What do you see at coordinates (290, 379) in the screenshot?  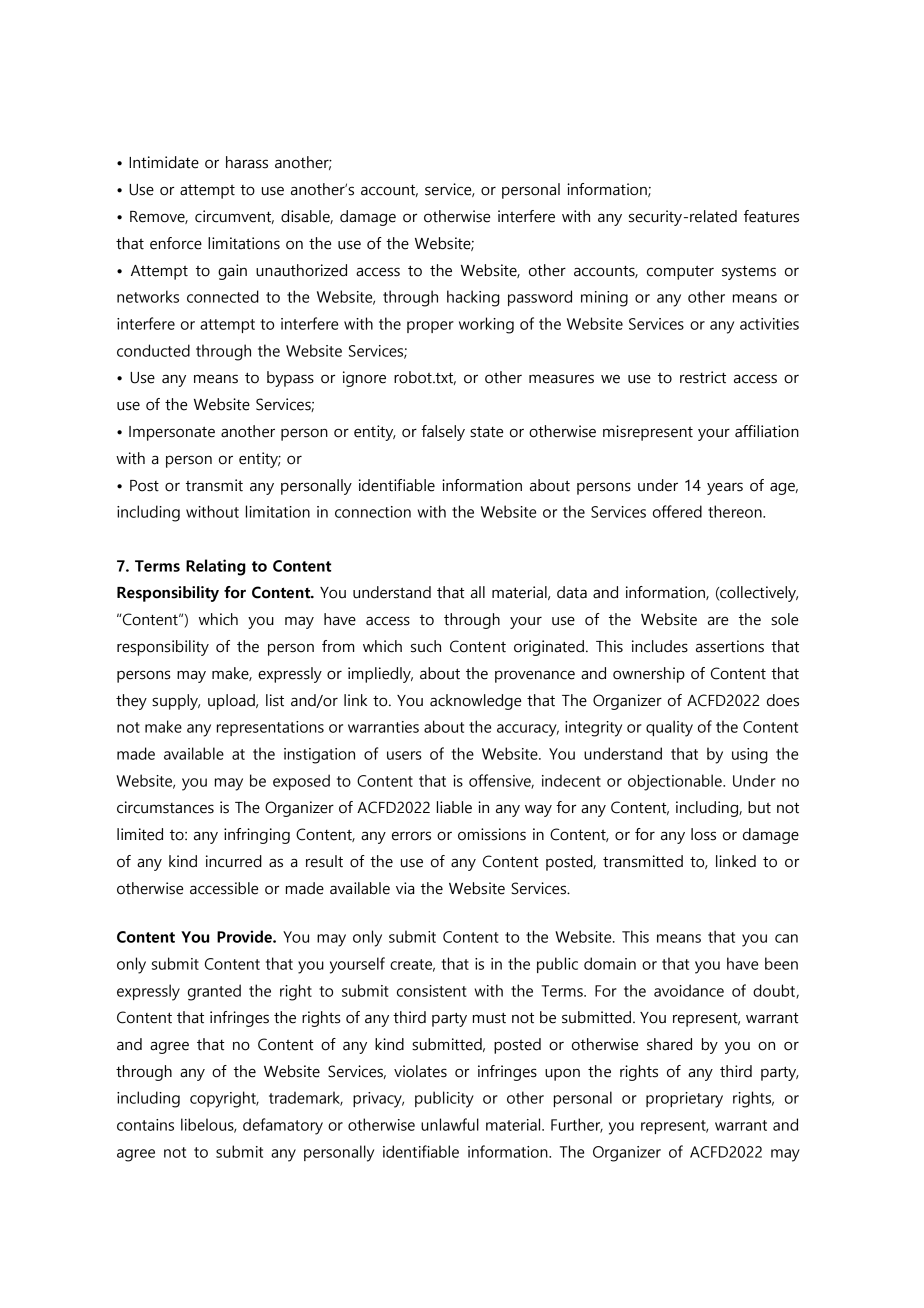 I see `bypass` at bounding box center [290, 379].
